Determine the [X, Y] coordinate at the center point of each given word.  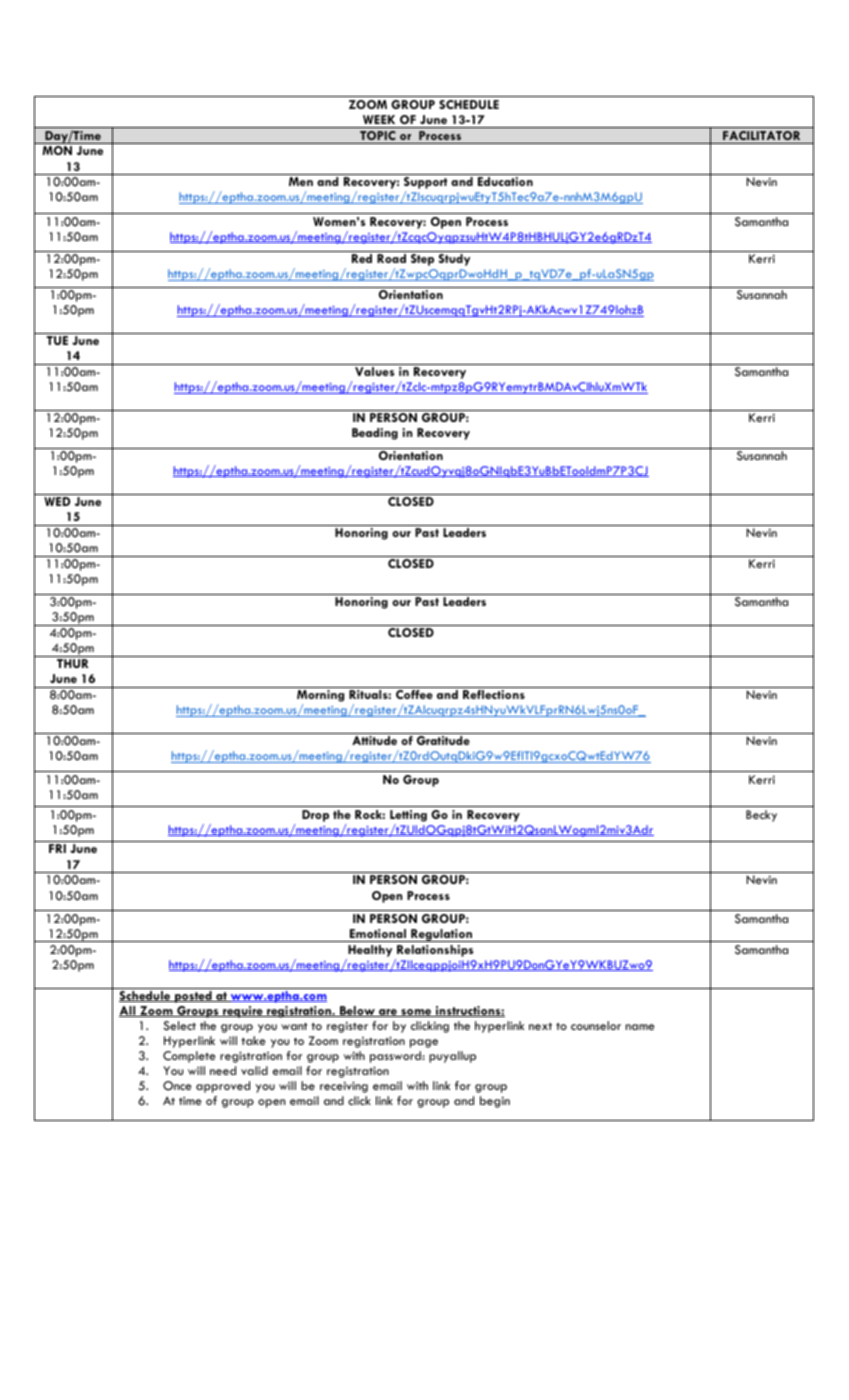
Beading [375, 434]
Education [505, 181]
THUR [72, 663]
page [424, 1043]
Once [177, 1086]
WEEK [379, 119]
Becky [761, 816]
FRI [57, 848]
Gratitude [443, 740]
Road [391, 258]
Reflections [494, 694]
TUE [57, 340]
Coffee [414, 694]
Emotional [378, 933]
